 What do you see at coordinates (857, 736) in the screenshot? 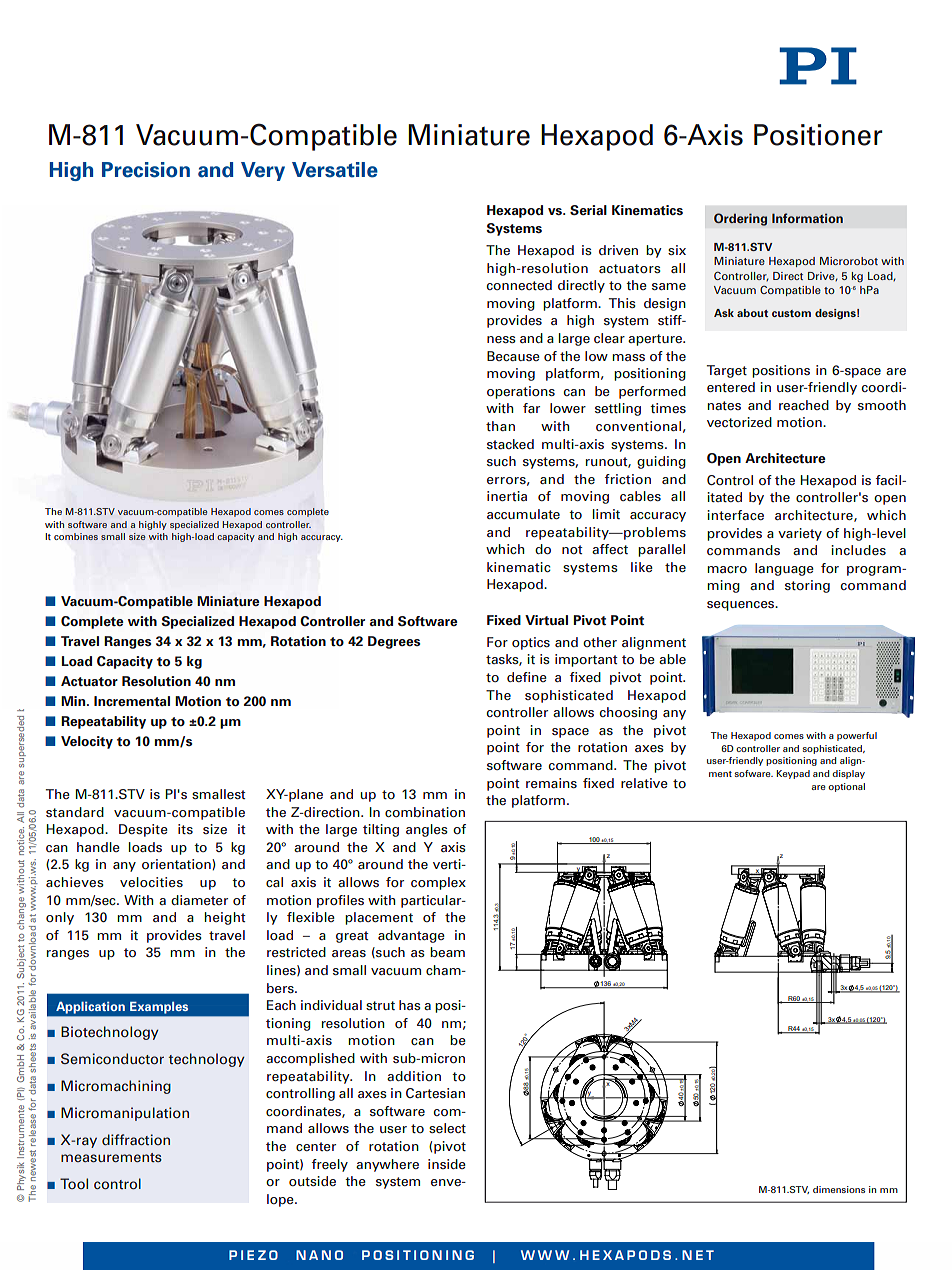
I see `powerful` at bounding box center [857, 736].
